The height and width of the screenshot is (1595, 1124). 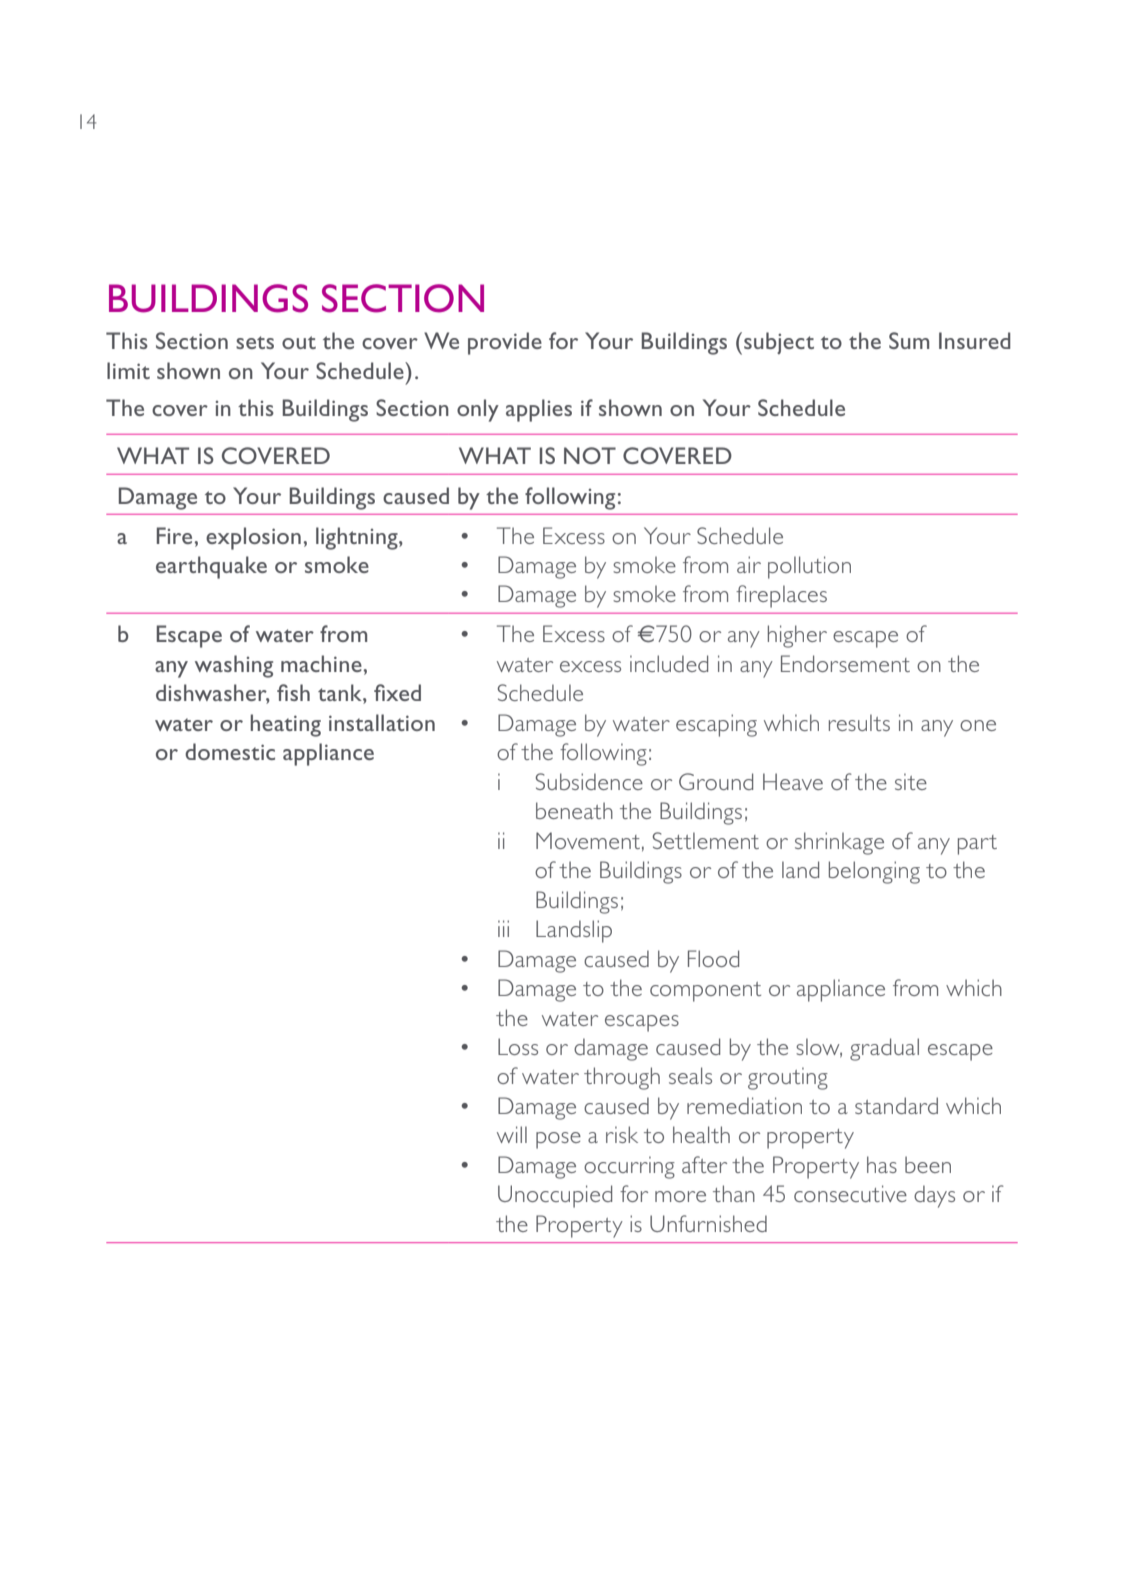 I want to click on provide, so click(x=505, y=343).
